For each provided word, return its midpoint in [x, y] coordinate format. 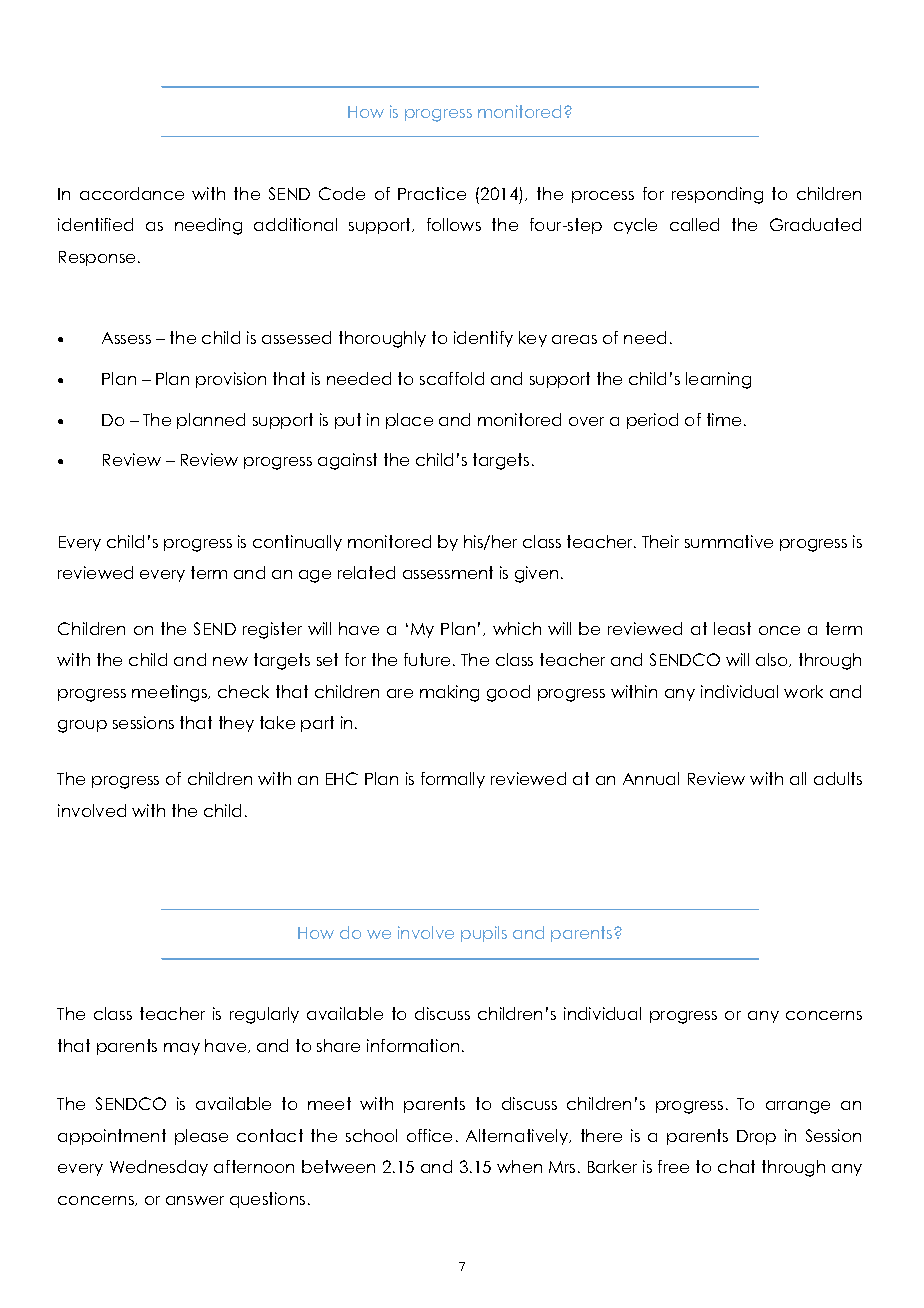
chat [736, 1166]
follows [454, 224]
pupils [484, 934]
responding [717, 195]
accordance [132, 193]
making [449, 693]
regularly [264, 1015]
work [803, 691]
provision [231, 380]
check [243, 691]
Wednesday [159, 1168]
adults [838, 778]
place [409, 421]
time [724, 419]
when [519, 1166]
